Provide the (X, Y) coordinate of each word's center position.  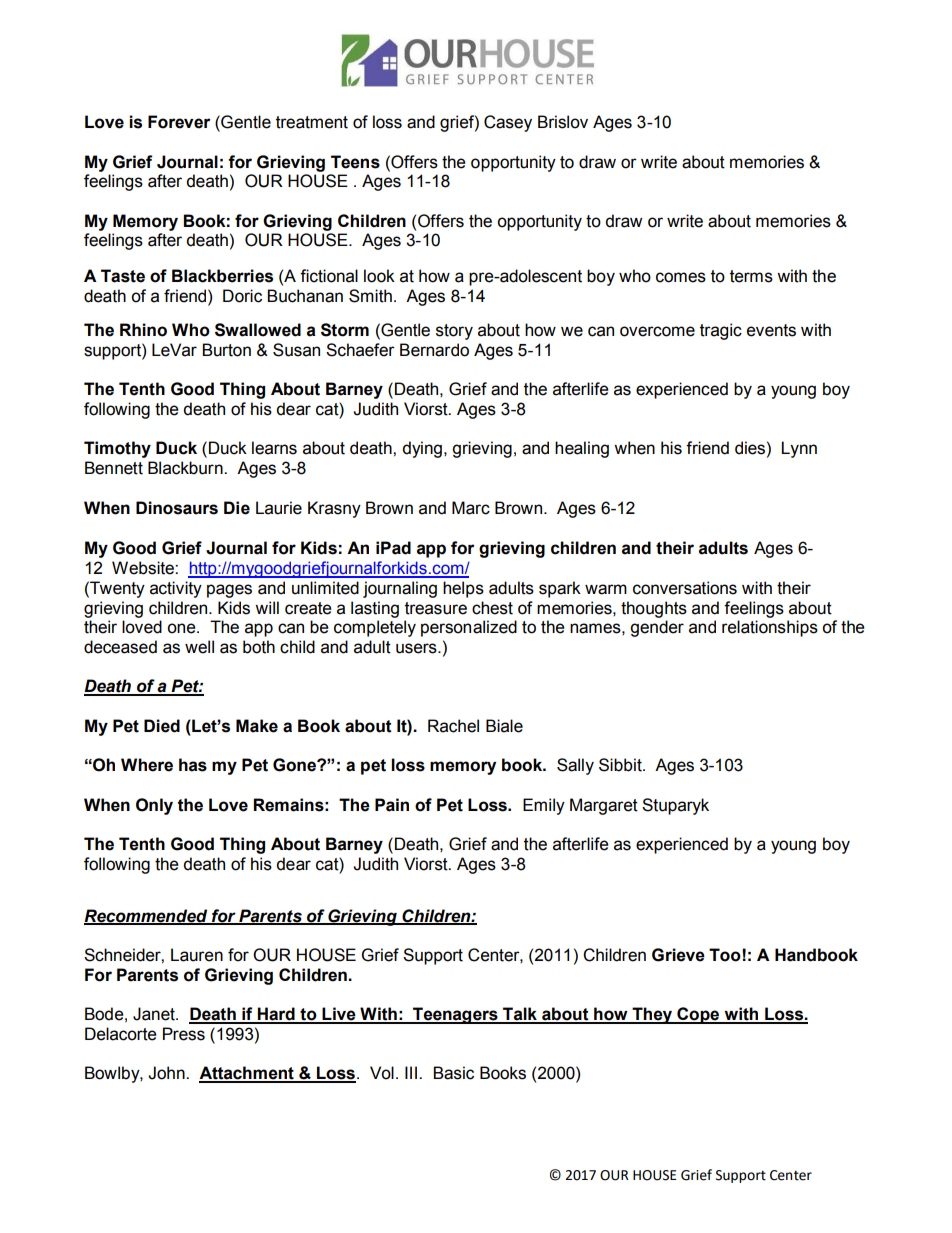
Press (184, 1034)
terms (751, 276)
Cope (698, 1015)
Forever (179, 122)
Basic (453, 1073)
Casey (508, 123)
